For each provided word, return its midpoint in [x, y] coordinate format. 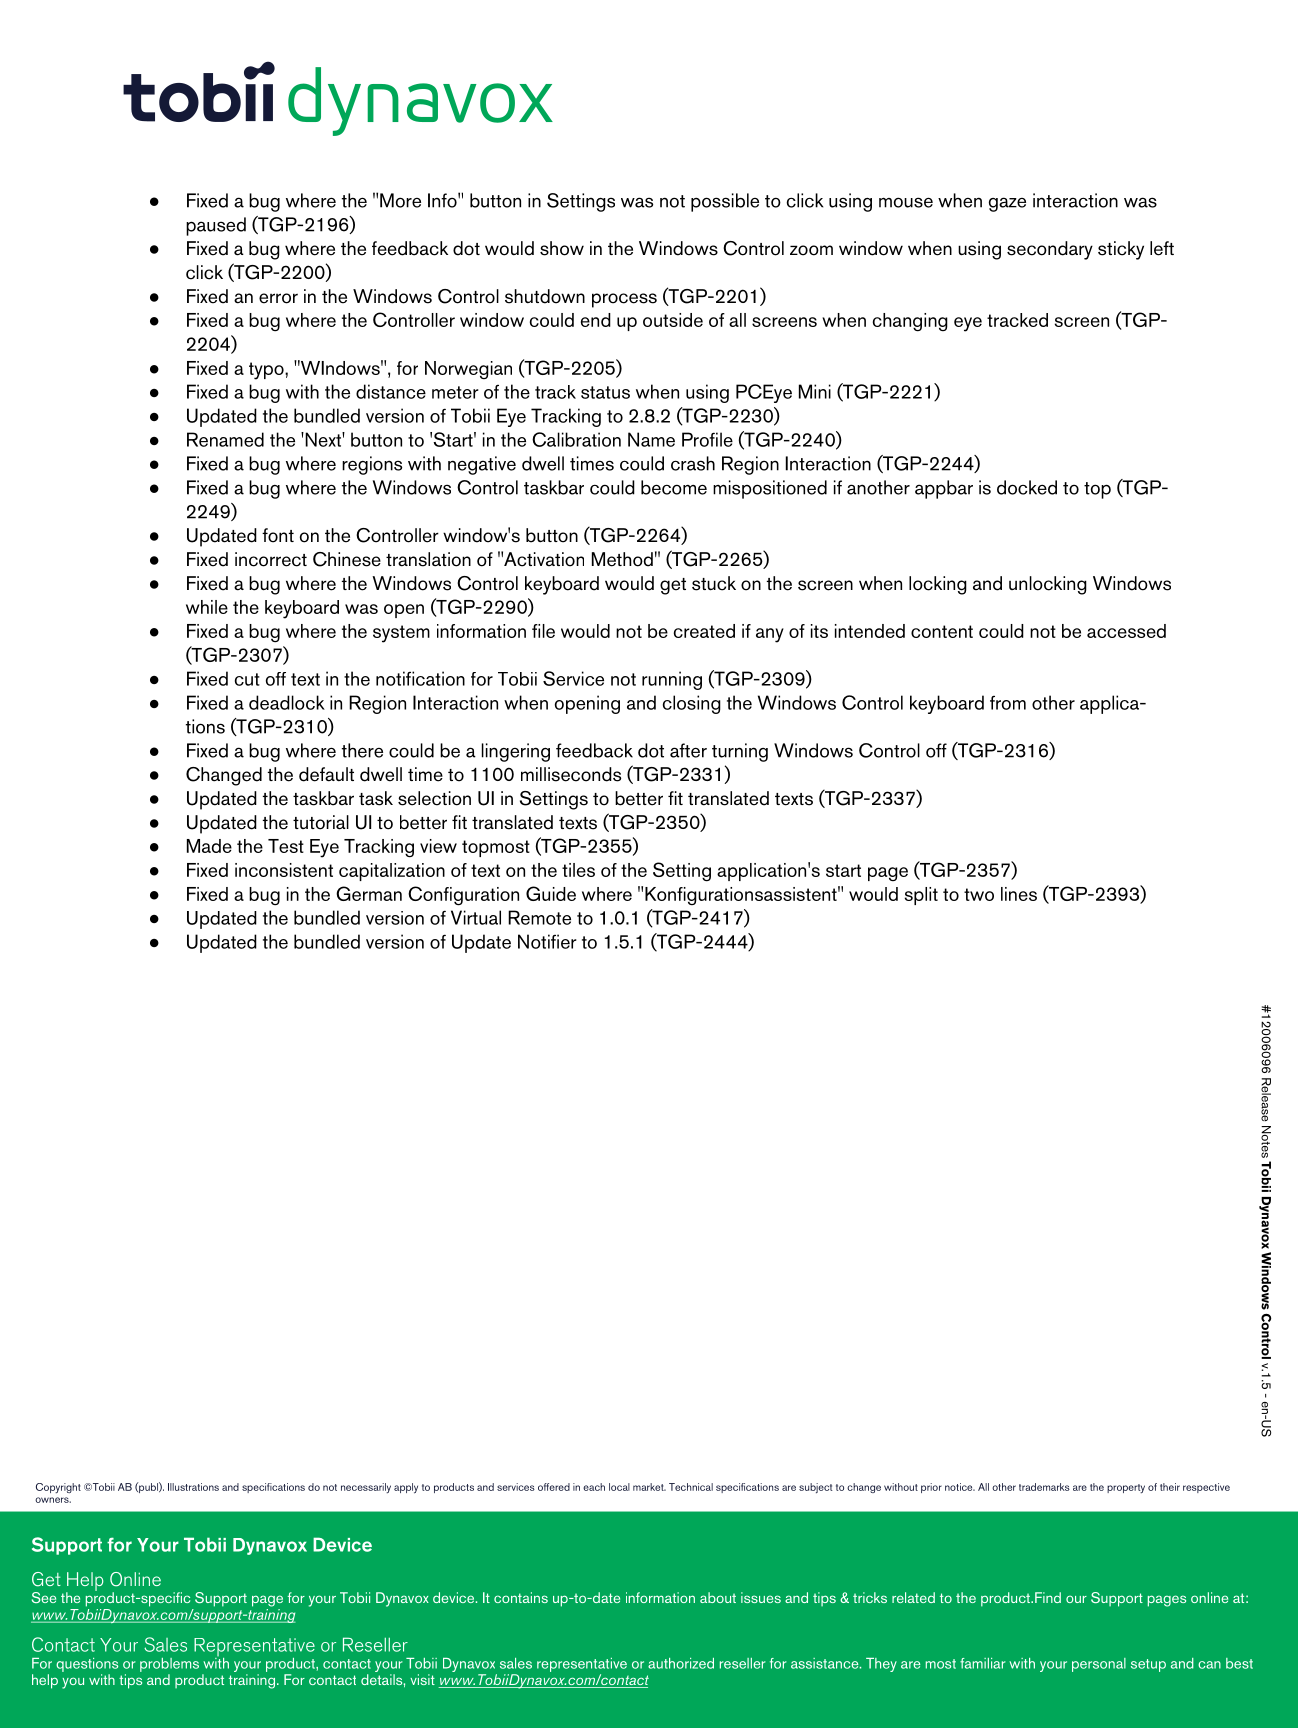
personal [1099, 1665]
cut [247, 679]
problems [169, 1665]
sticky [1121, 250]
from [1008, 703]
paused [216, 226]
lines [1019, 894]
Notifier [547, 941]
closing [692, 704]
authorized [681, 1663]
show [562, 248]
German [369, 893]
